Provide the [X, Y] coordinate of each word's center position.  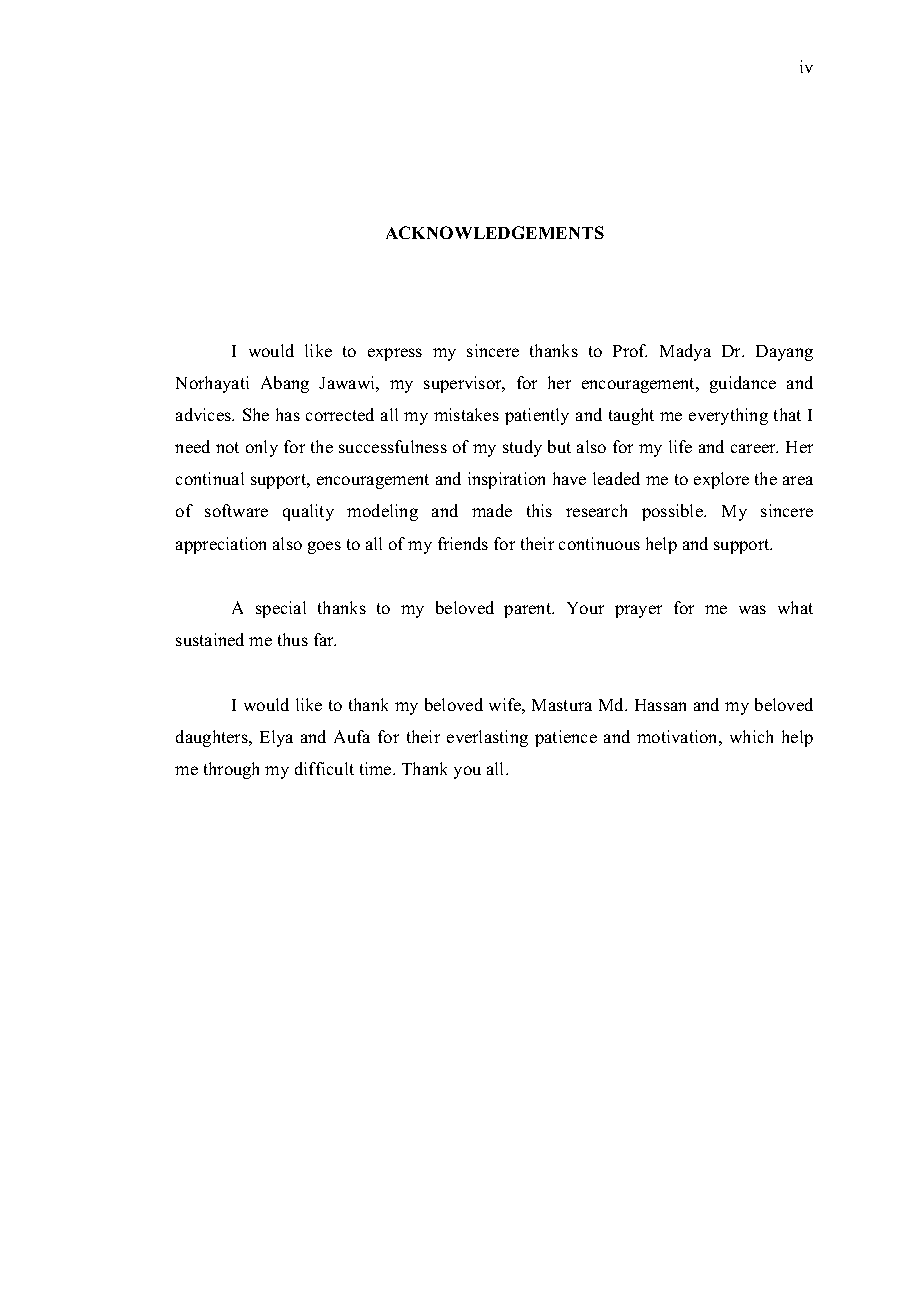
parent [529, 610]
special [281, 609]
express [395, 354]
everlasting [487, 738]
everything [728, 416]
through [231, 770]
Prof [630, 350]
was [752, 609]
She [256, 414]
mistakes [466, 414]
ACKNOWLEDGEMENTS [495, 232]
